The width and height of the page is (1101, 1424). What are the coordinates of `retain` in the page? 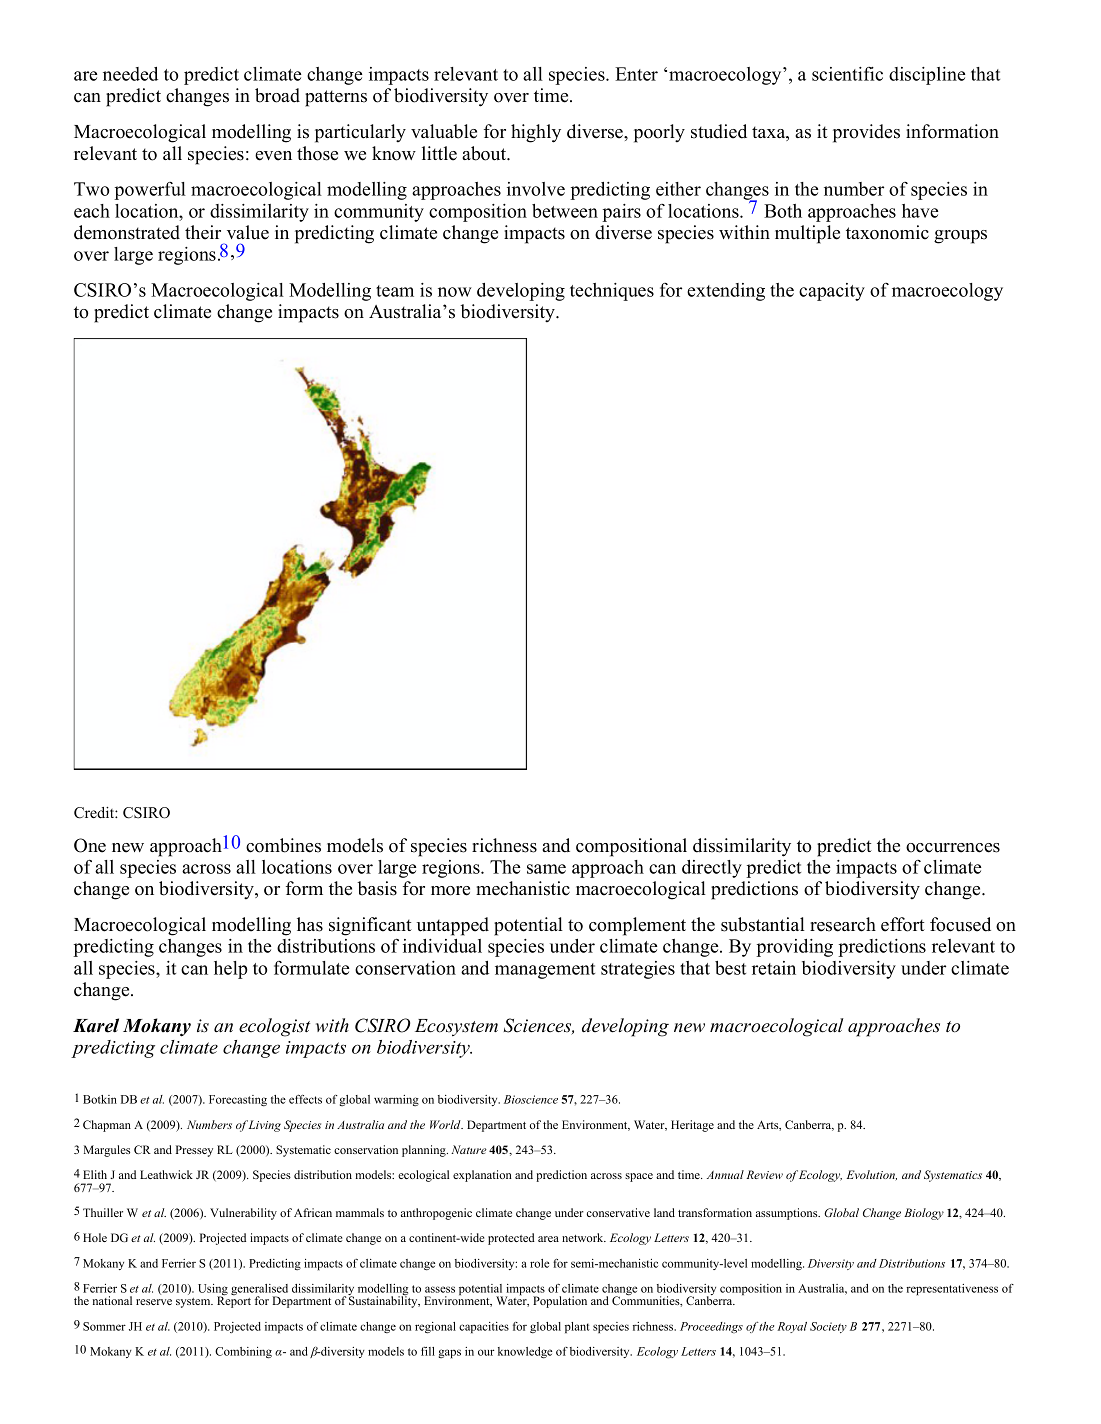 It's located at (774, 968).
